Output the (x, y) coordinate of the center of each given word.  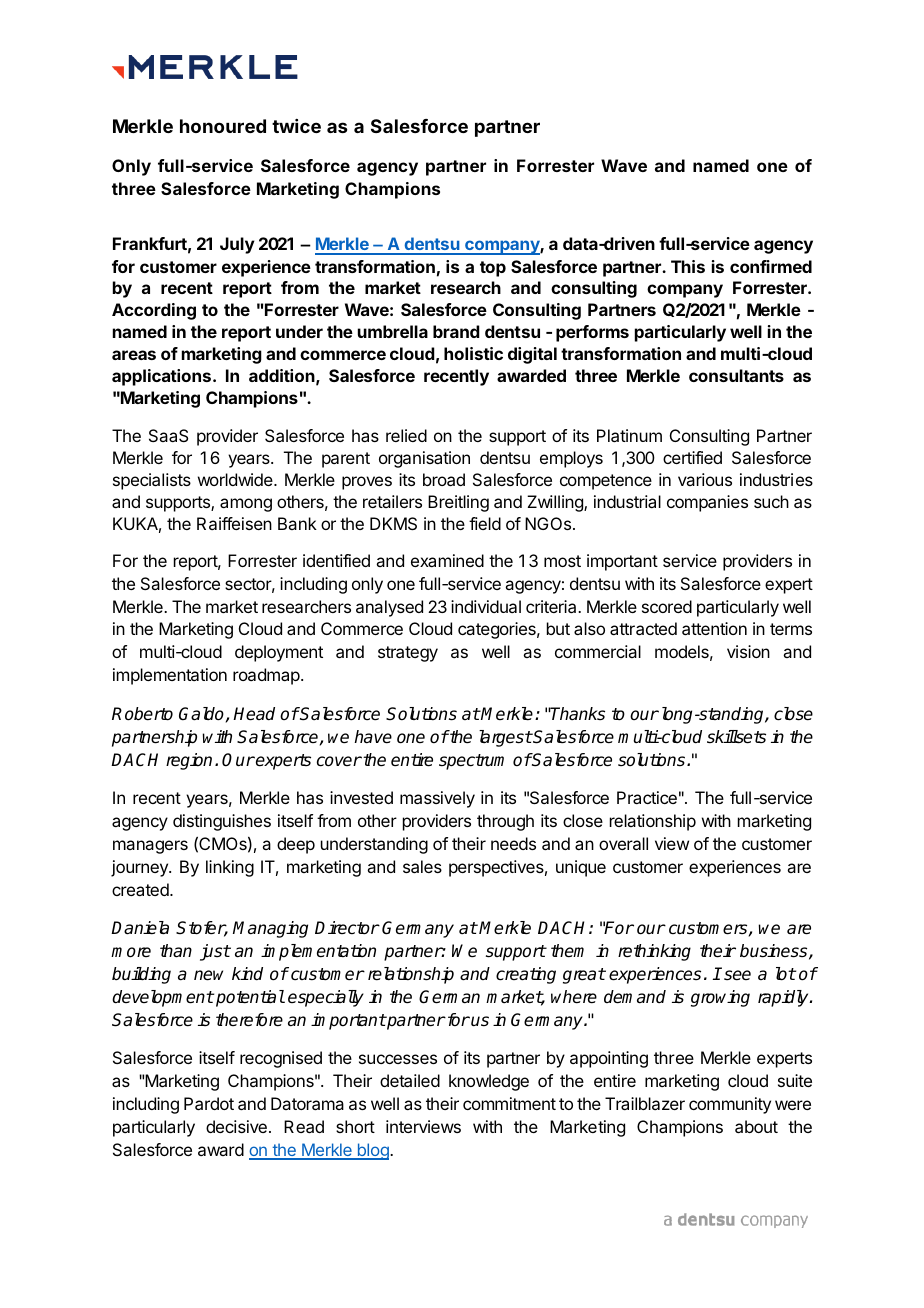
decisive (236, 1126)
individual (486, 606)
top (493, 269)
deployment (279, 653)
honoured (223, 126)
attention (714, 628)
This (688, 266)
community (730, 1105)
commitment (509, 1103)
